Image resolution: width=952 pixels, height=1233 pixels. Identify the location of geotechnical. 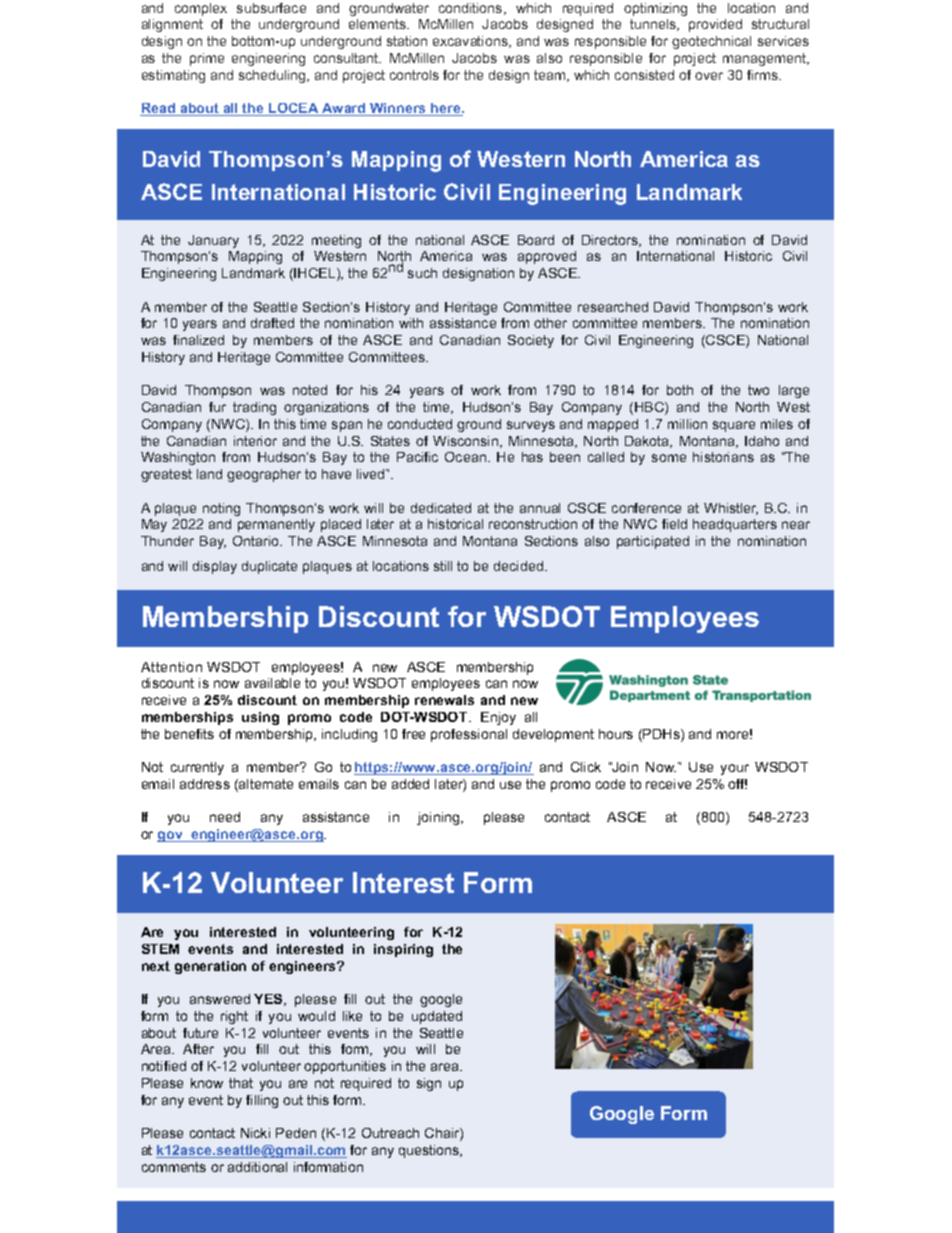
(711, 42).
